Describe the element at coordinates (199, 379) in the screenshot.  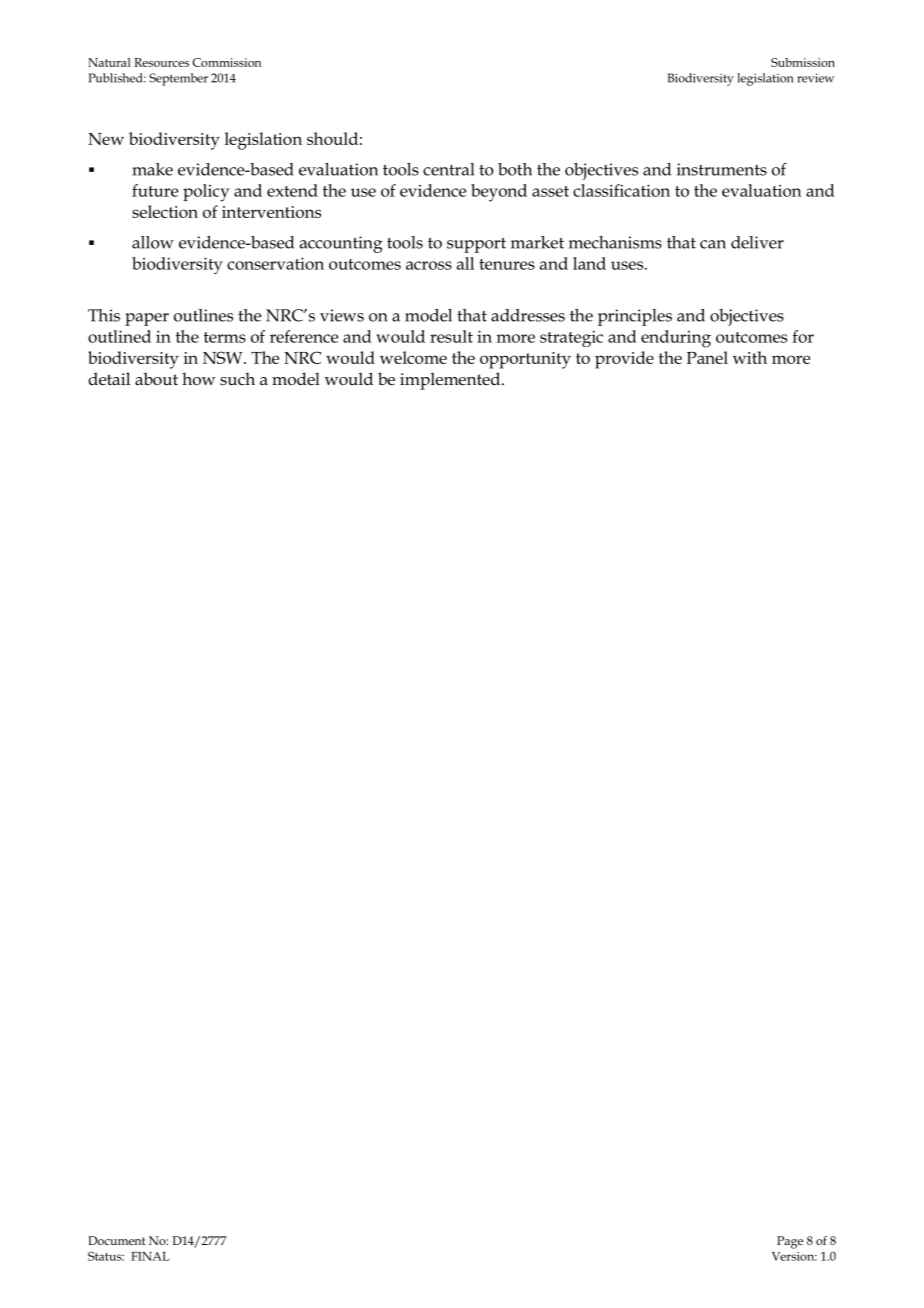
I see `how` at that location.
